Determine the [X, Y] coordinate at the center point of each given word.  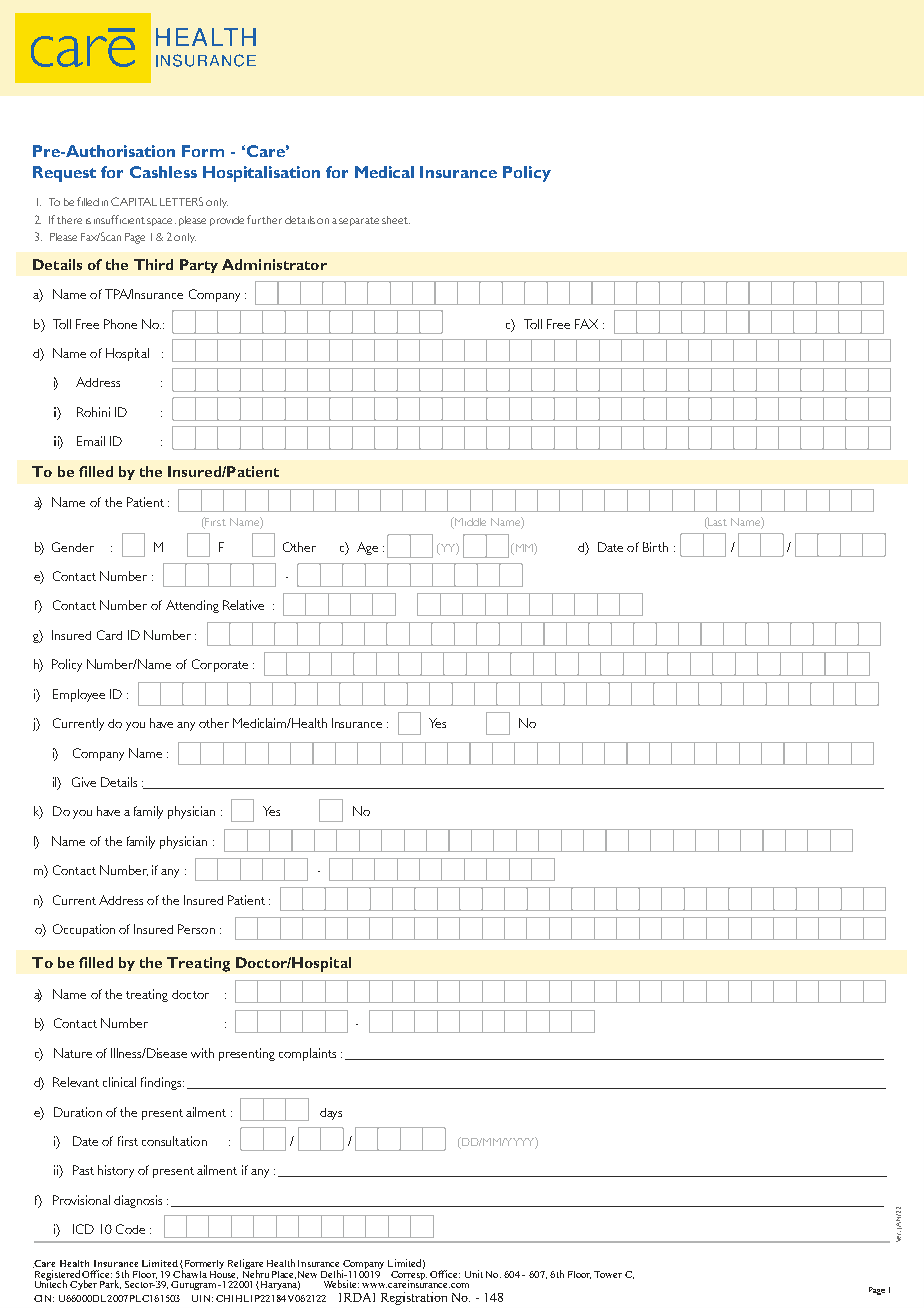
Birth [655, 547]
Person [196, 929]
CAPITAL [134, 201]
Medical [384, 172]
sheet [396, 220]
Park [110, 1284]
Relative [243, 605]
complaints [307, 1054]
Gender [73, 547]
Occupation [84, 930]
